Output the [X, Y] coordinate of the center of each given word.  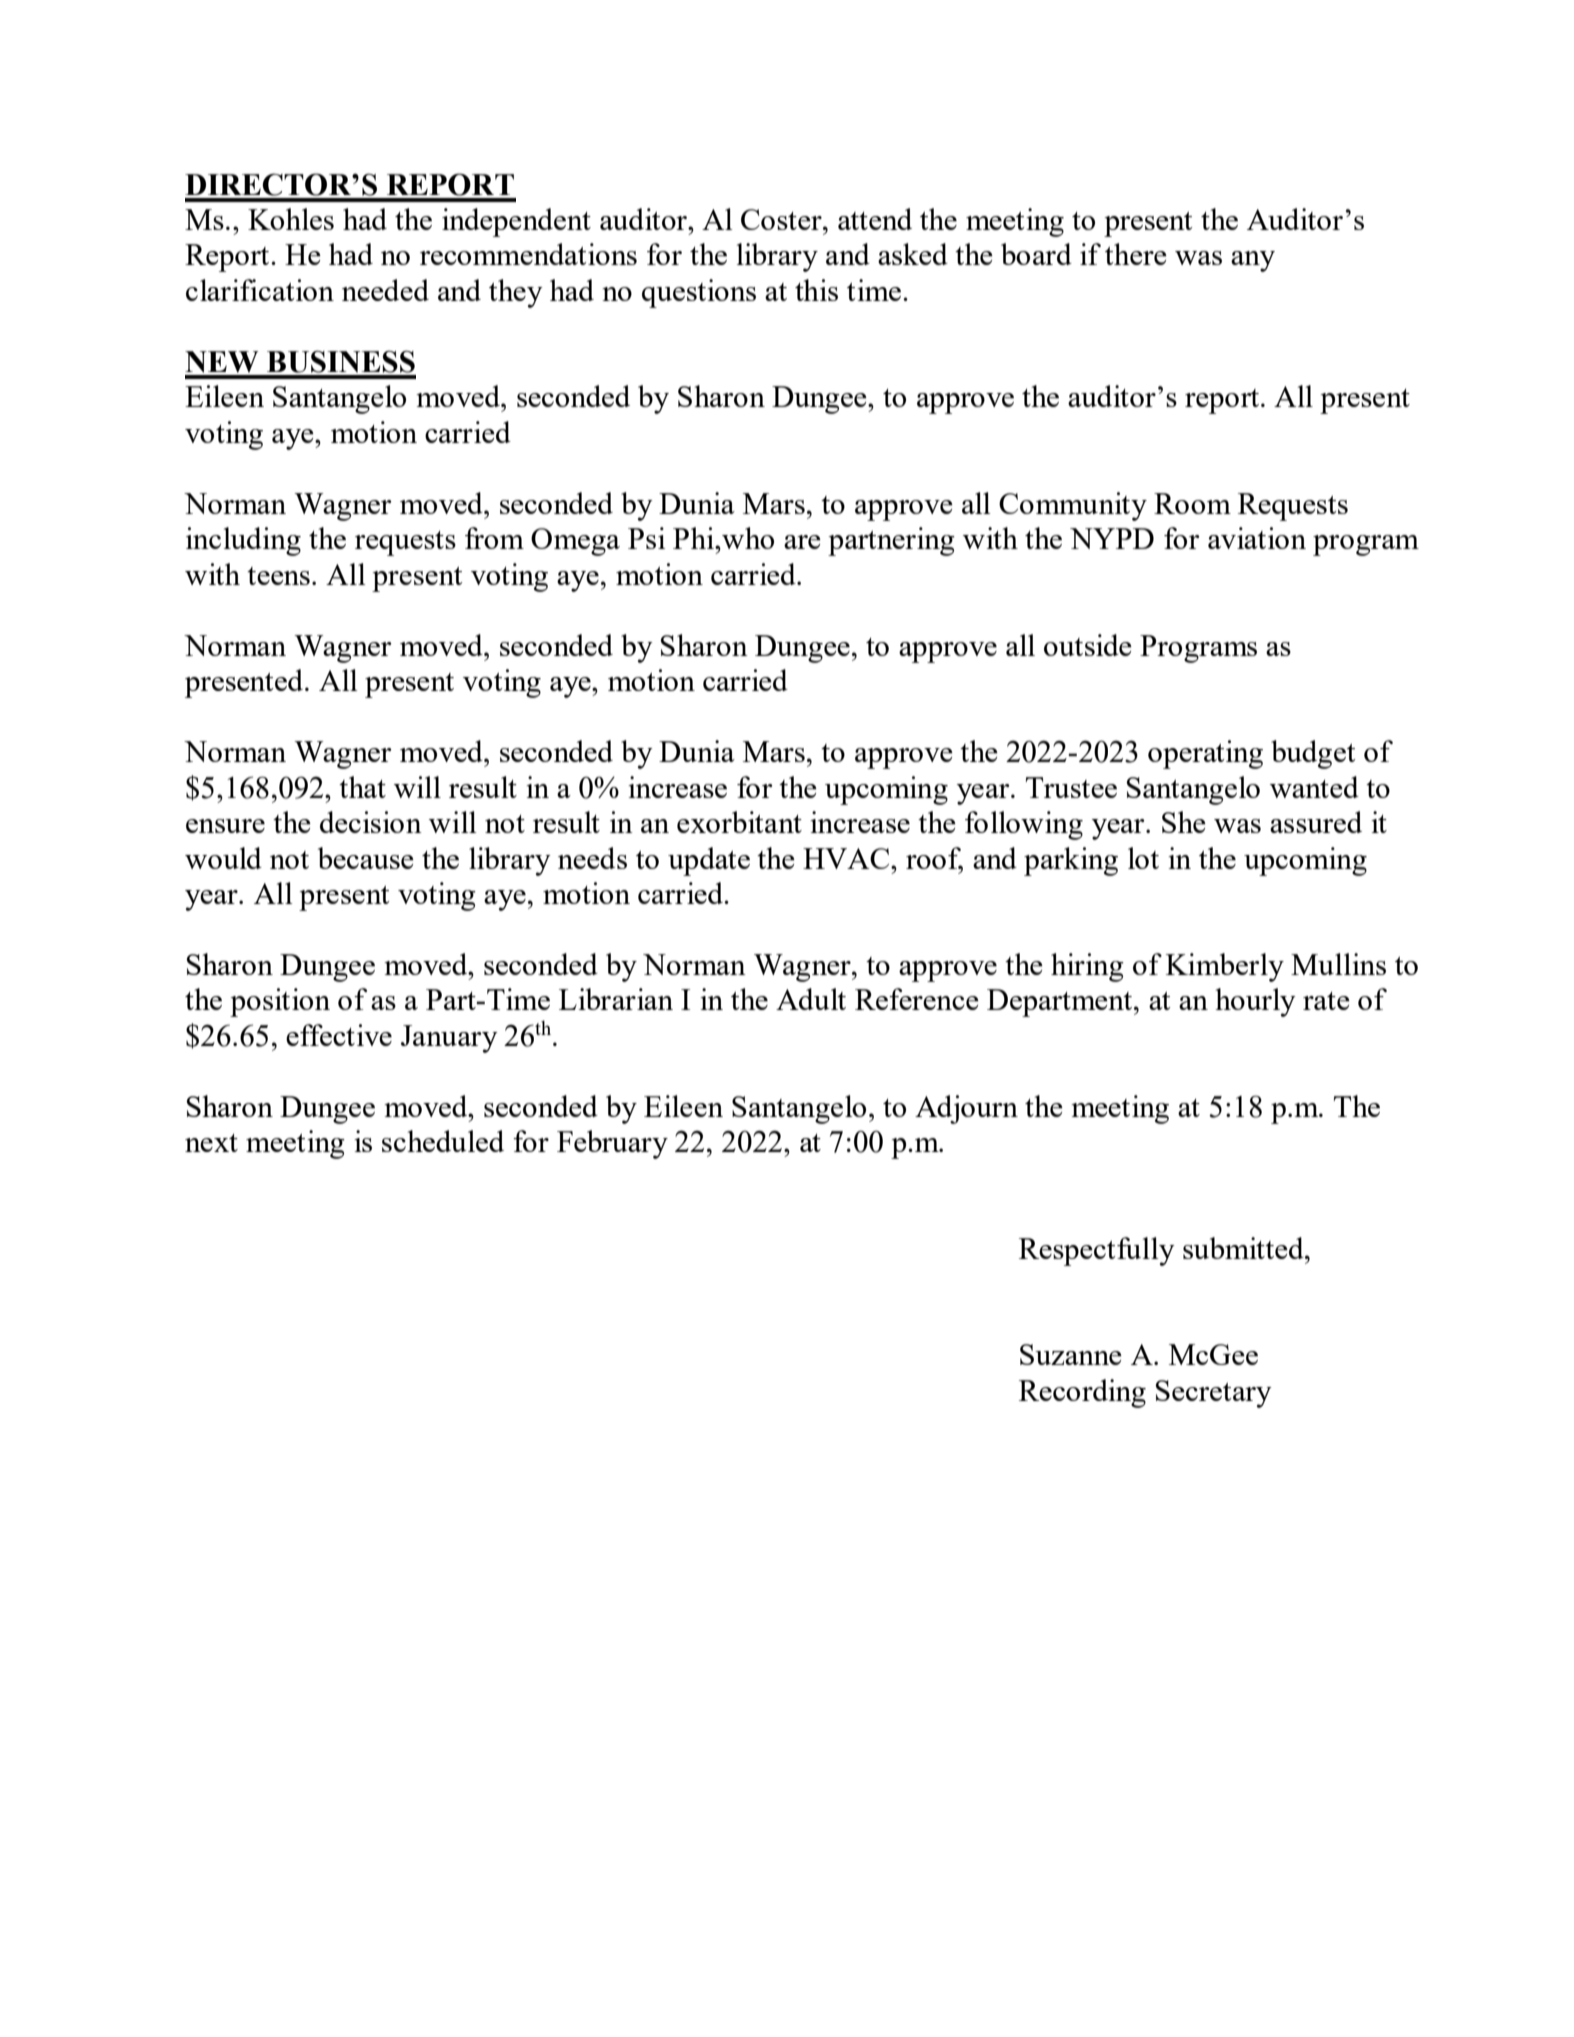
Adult [811, 999]
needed [385, 290]
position [280, 1002]
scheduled [443, 1141]
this [816, 290]
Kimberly [1225, 967]
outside [1088, 645]
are [802, 542]
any [1253, 261]
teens [278, 576]
